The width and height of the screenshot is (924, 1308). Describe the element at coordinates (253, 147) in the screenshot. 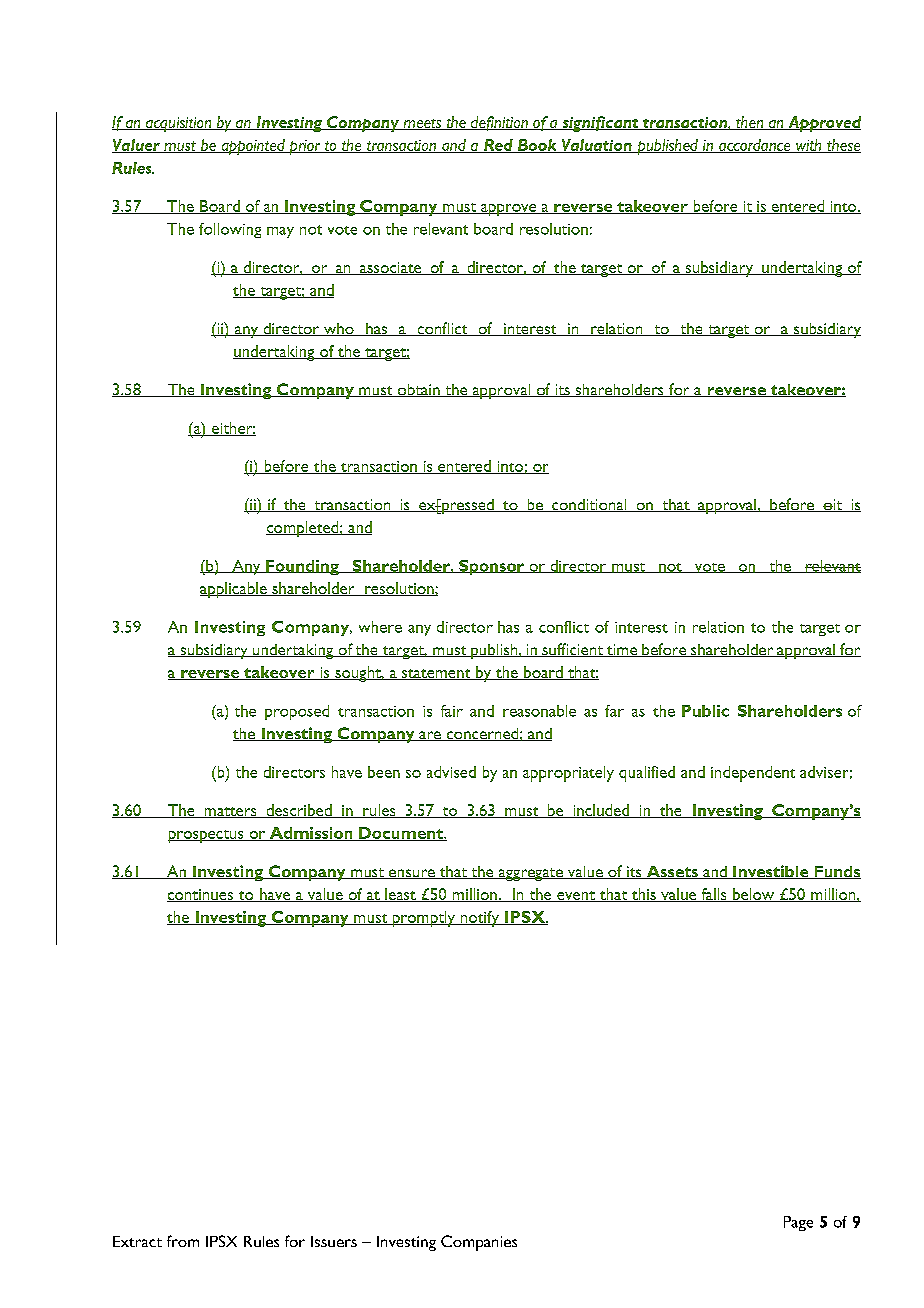

I see `appointed` at that location.
